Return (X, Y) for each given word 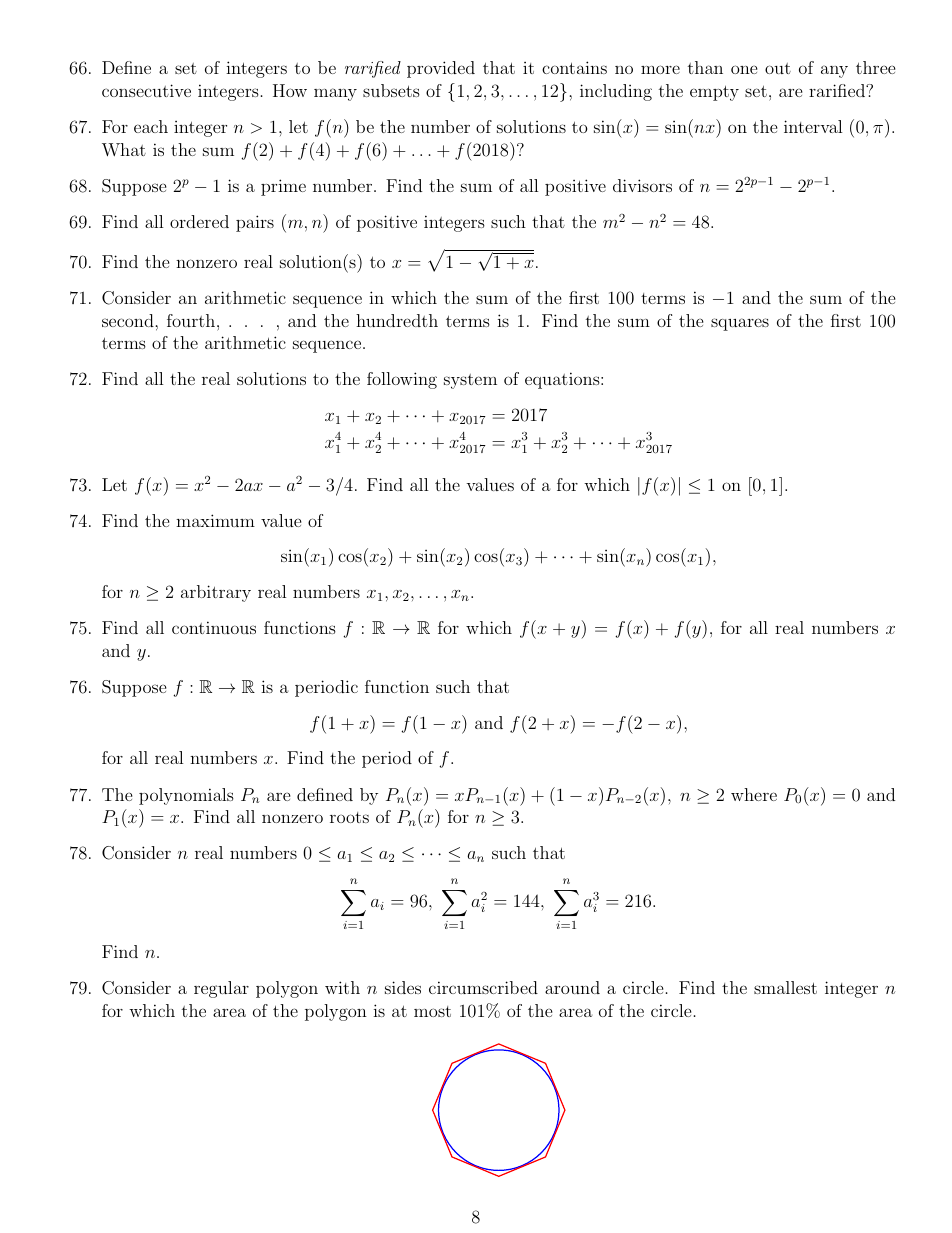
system (470, 381)
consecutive (146, 90)
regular (221, 989)
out (778, 68)
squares (740, 324)
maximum (215, 520)
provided (441, 69)
